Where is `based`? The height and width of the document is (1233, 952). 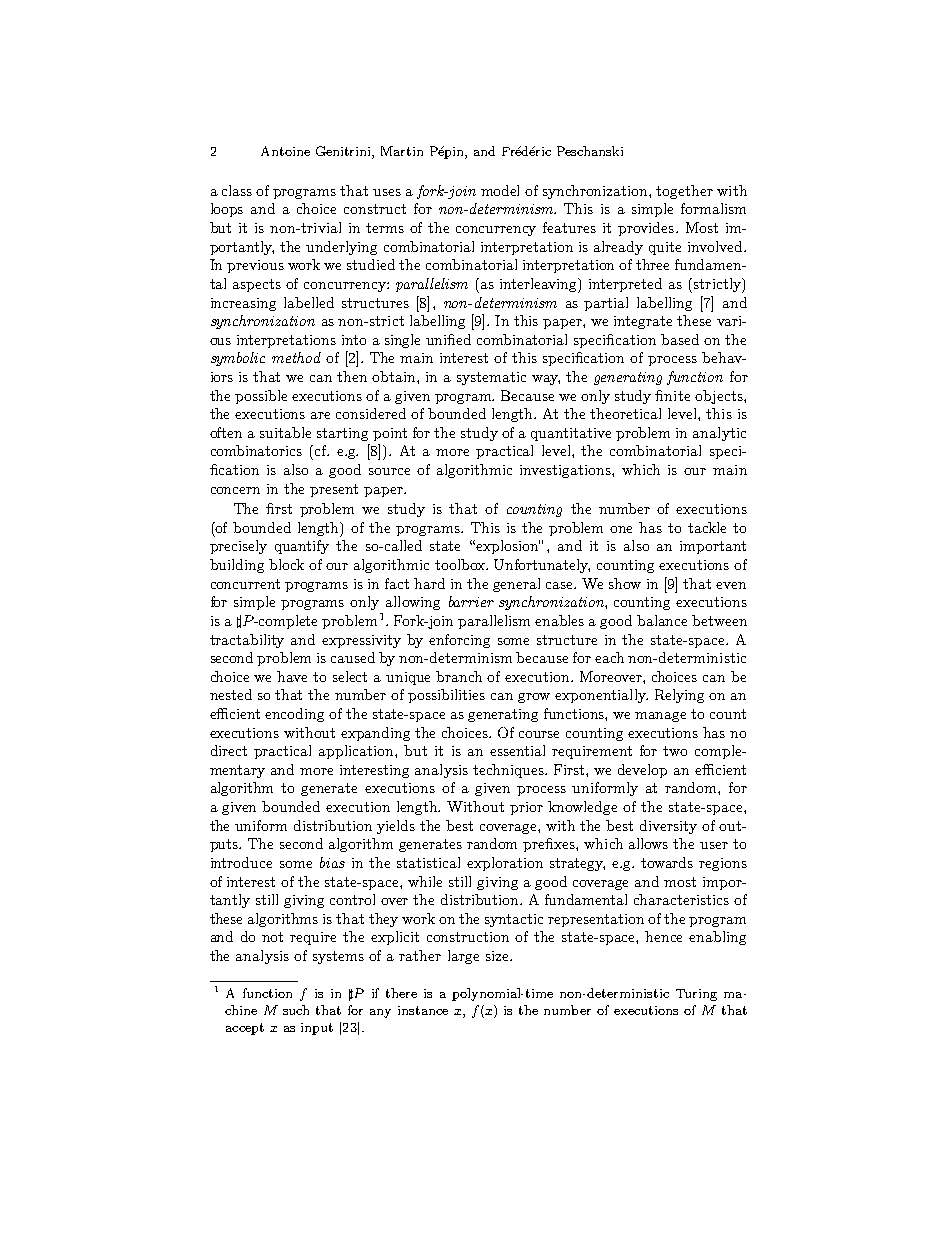 based is located at coordinates (680, 339).
